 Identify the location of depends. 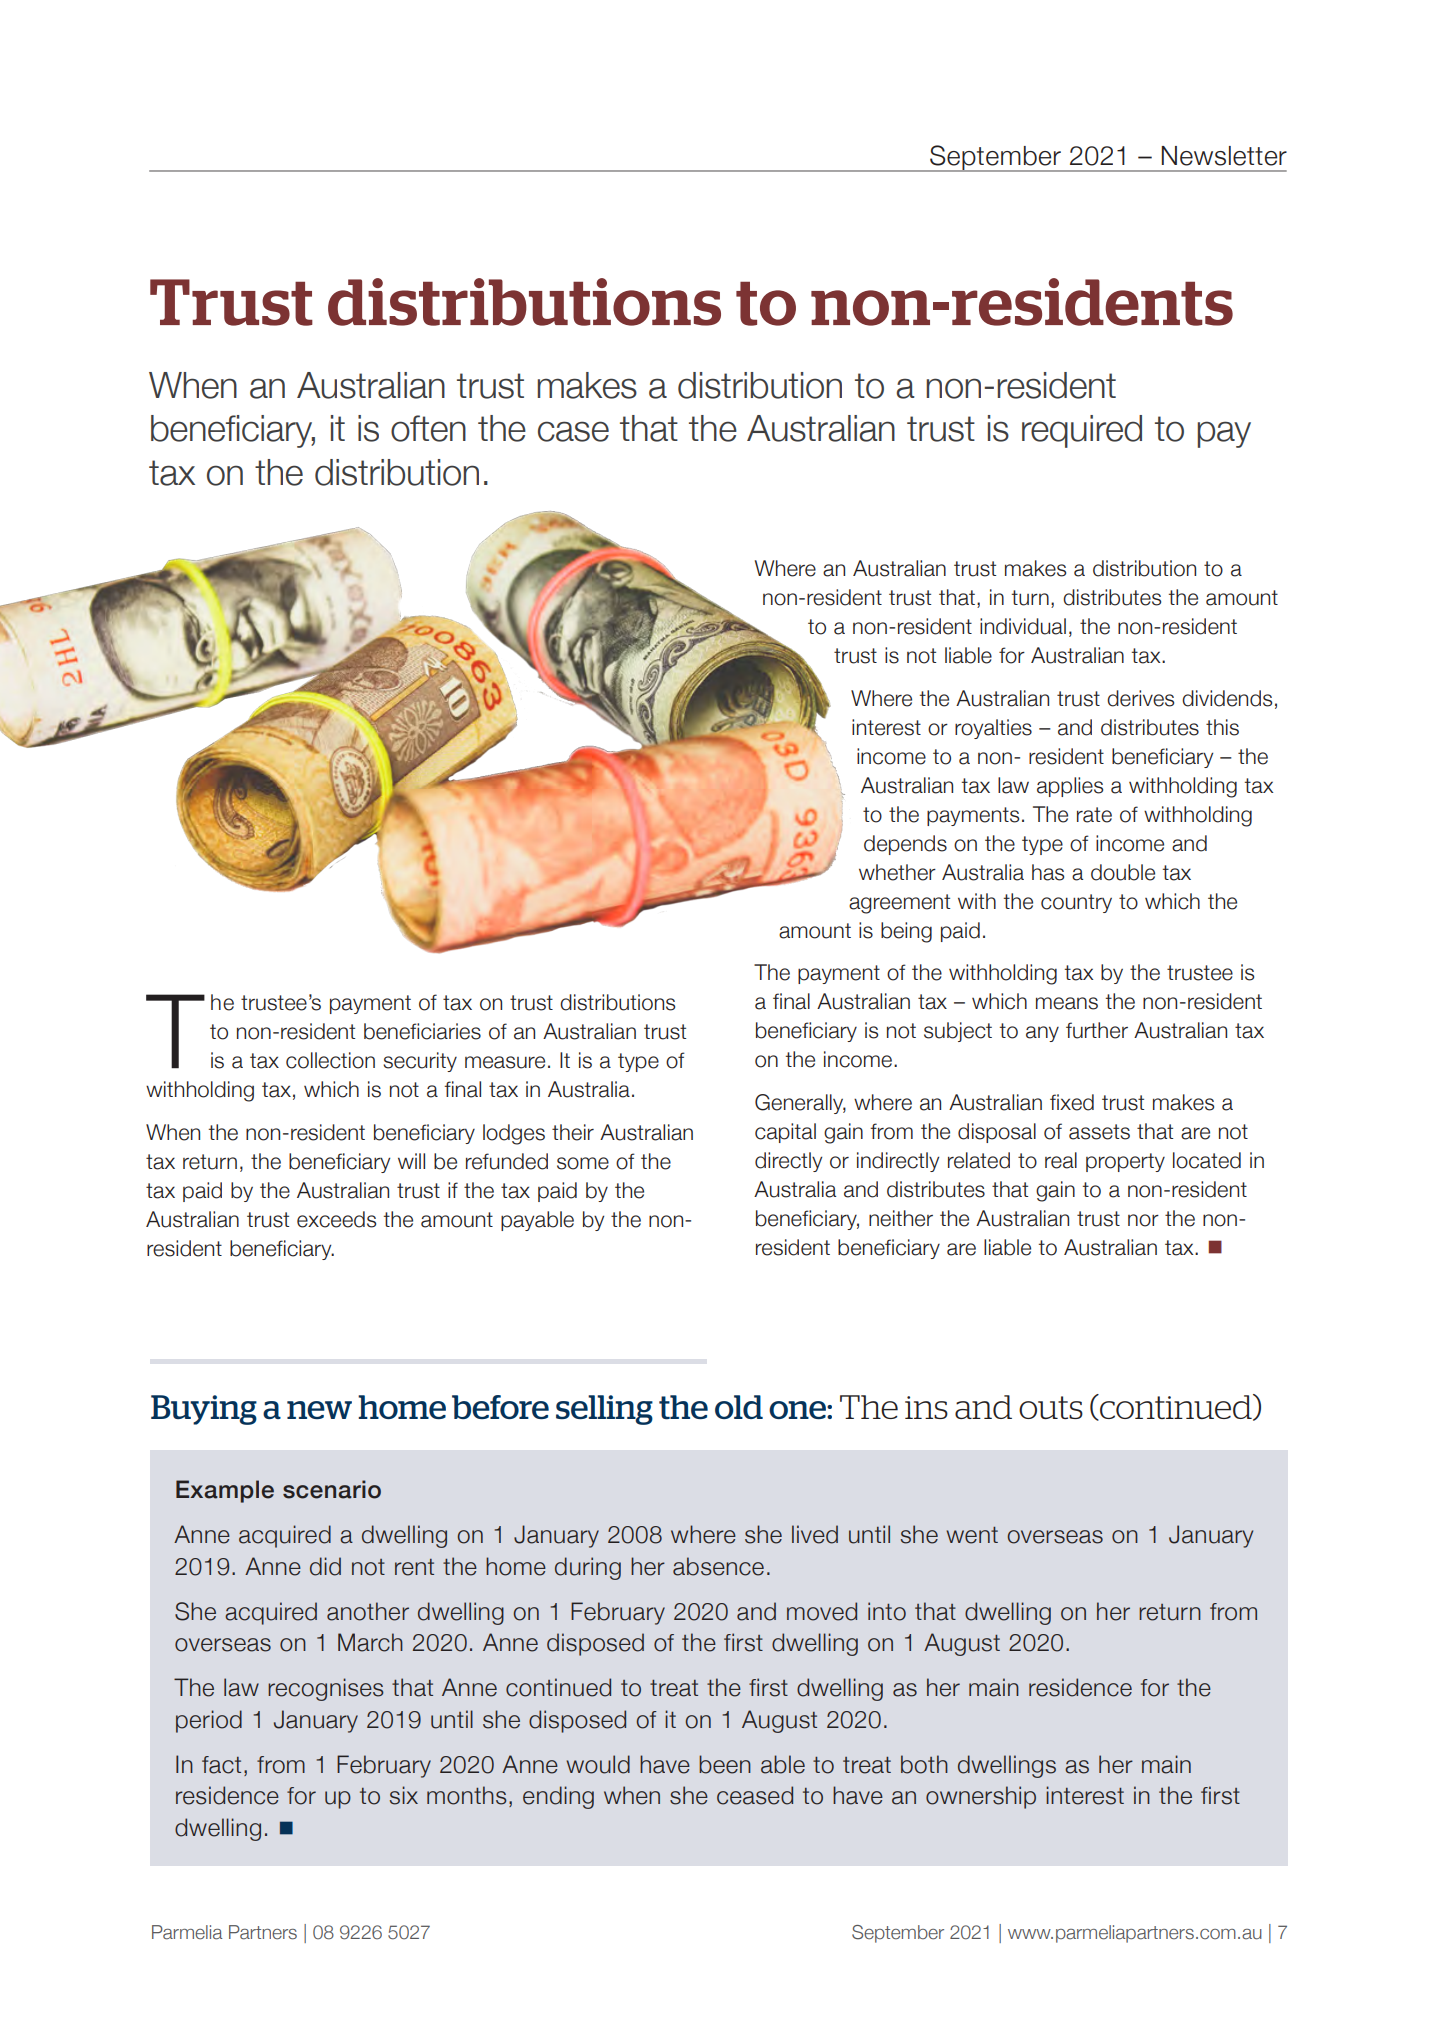
(905, 845).
